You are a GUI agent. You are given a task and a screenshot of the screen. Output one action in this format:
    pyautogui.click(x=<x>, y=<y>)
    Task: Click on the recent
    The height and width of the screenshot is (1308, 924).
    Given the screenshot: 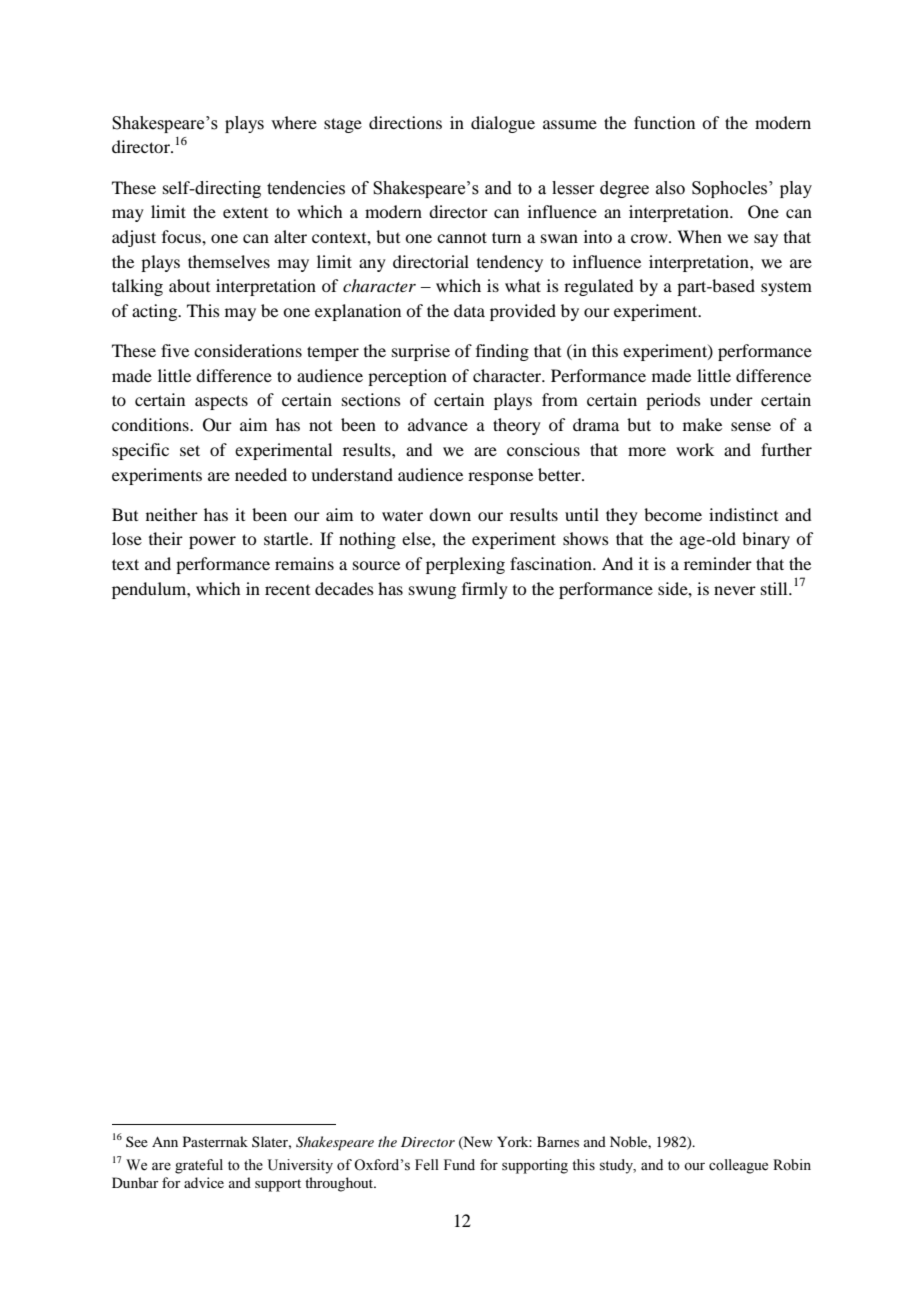 What is the action you would take?
    pyautogui.click(x=287, y=590)
